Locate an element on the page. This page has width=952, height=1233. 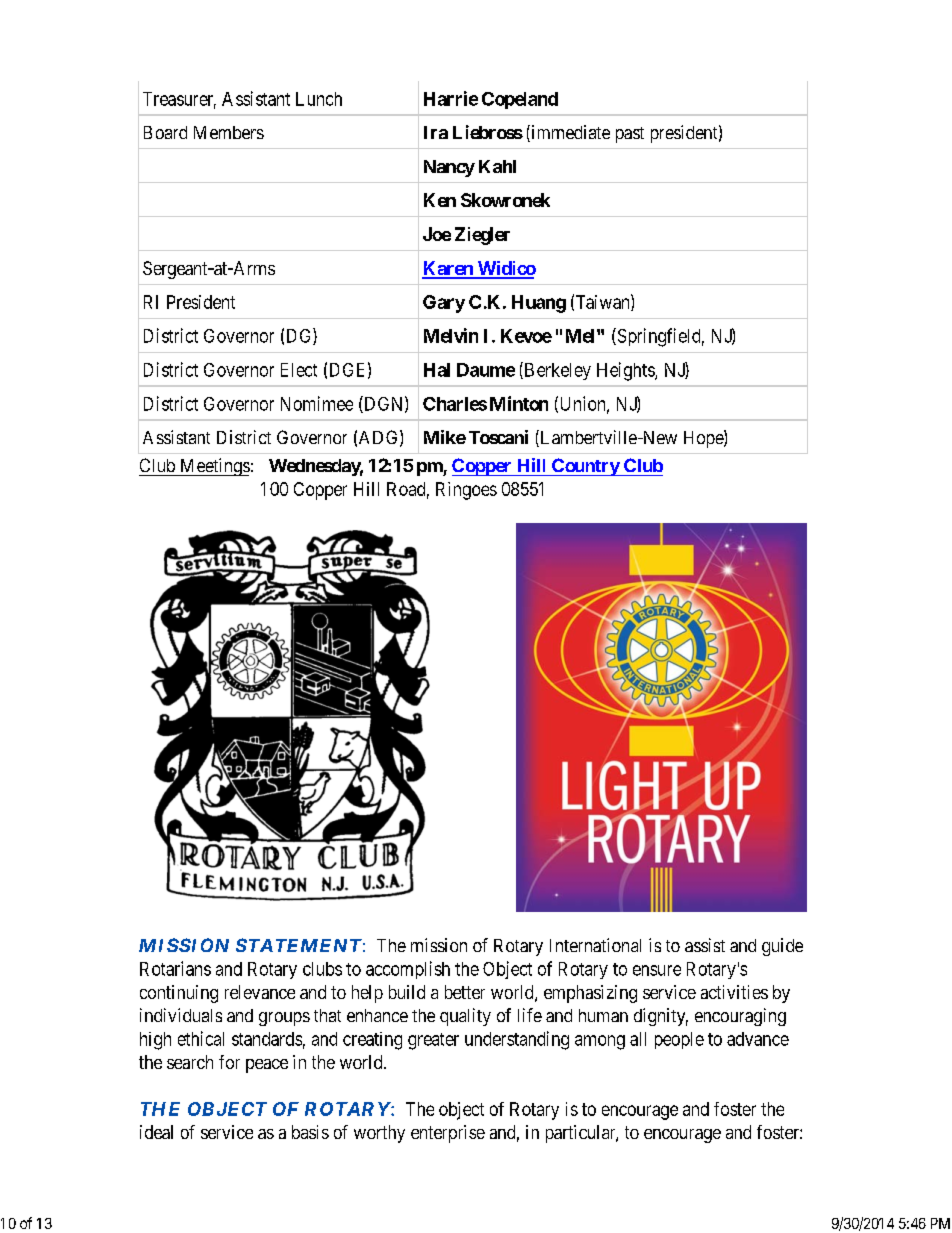
Meetings is located at coordinates (214, 467).
